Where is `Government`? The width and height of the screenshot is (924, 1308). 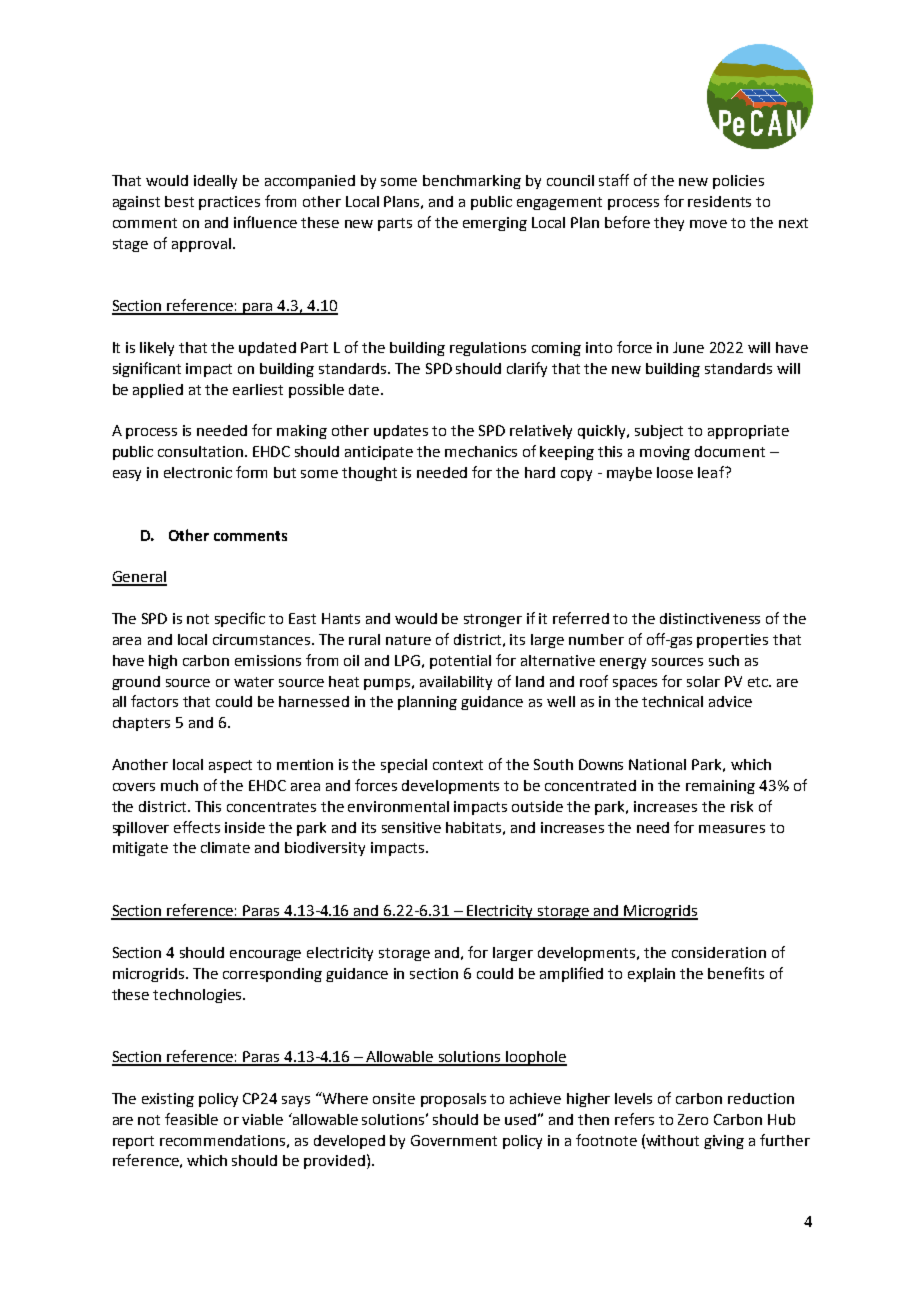 Government is located at coordinates (454, 1140).
